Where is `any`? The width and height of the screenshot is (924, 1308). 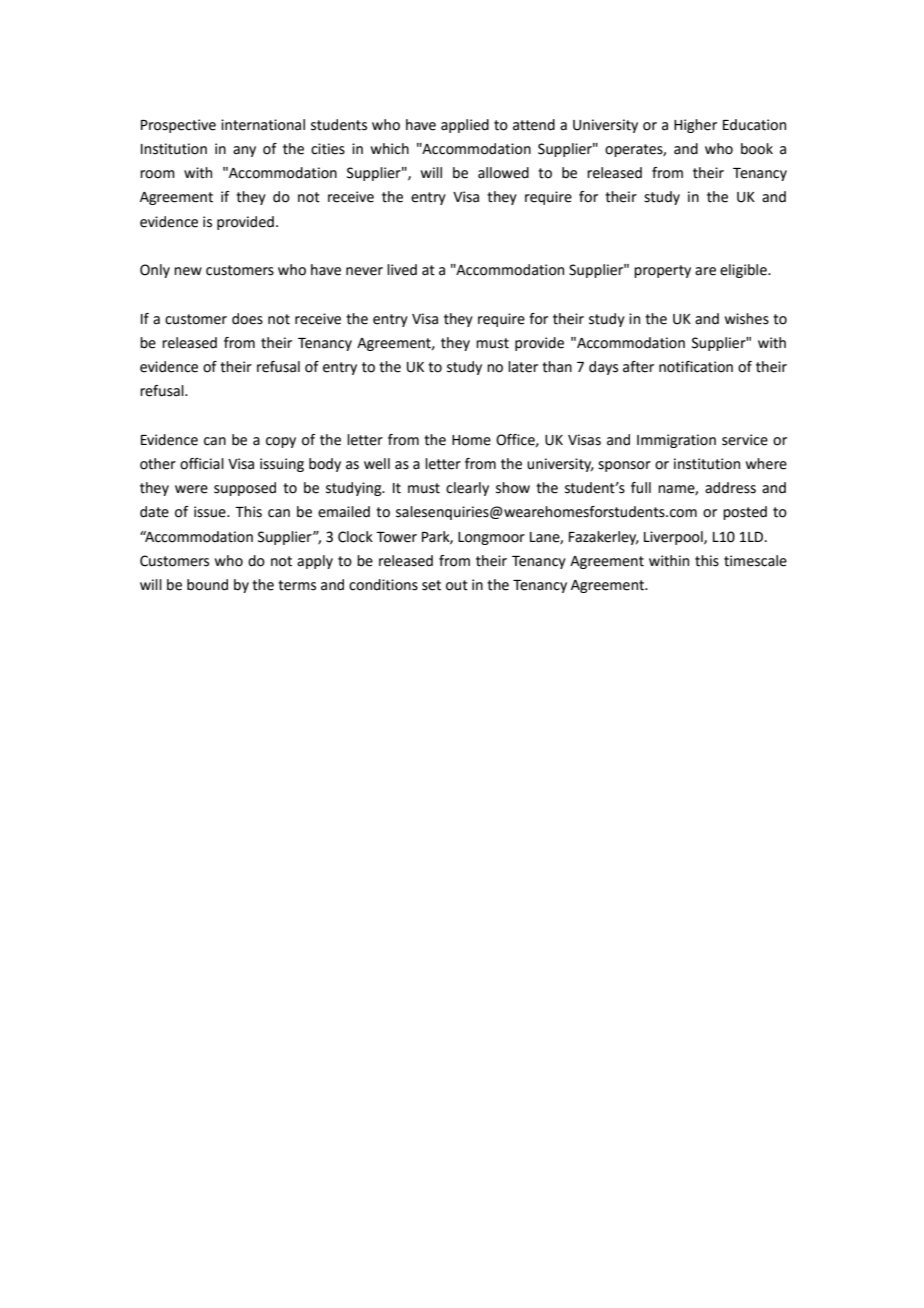 any is located at coordinates (244, 151).
